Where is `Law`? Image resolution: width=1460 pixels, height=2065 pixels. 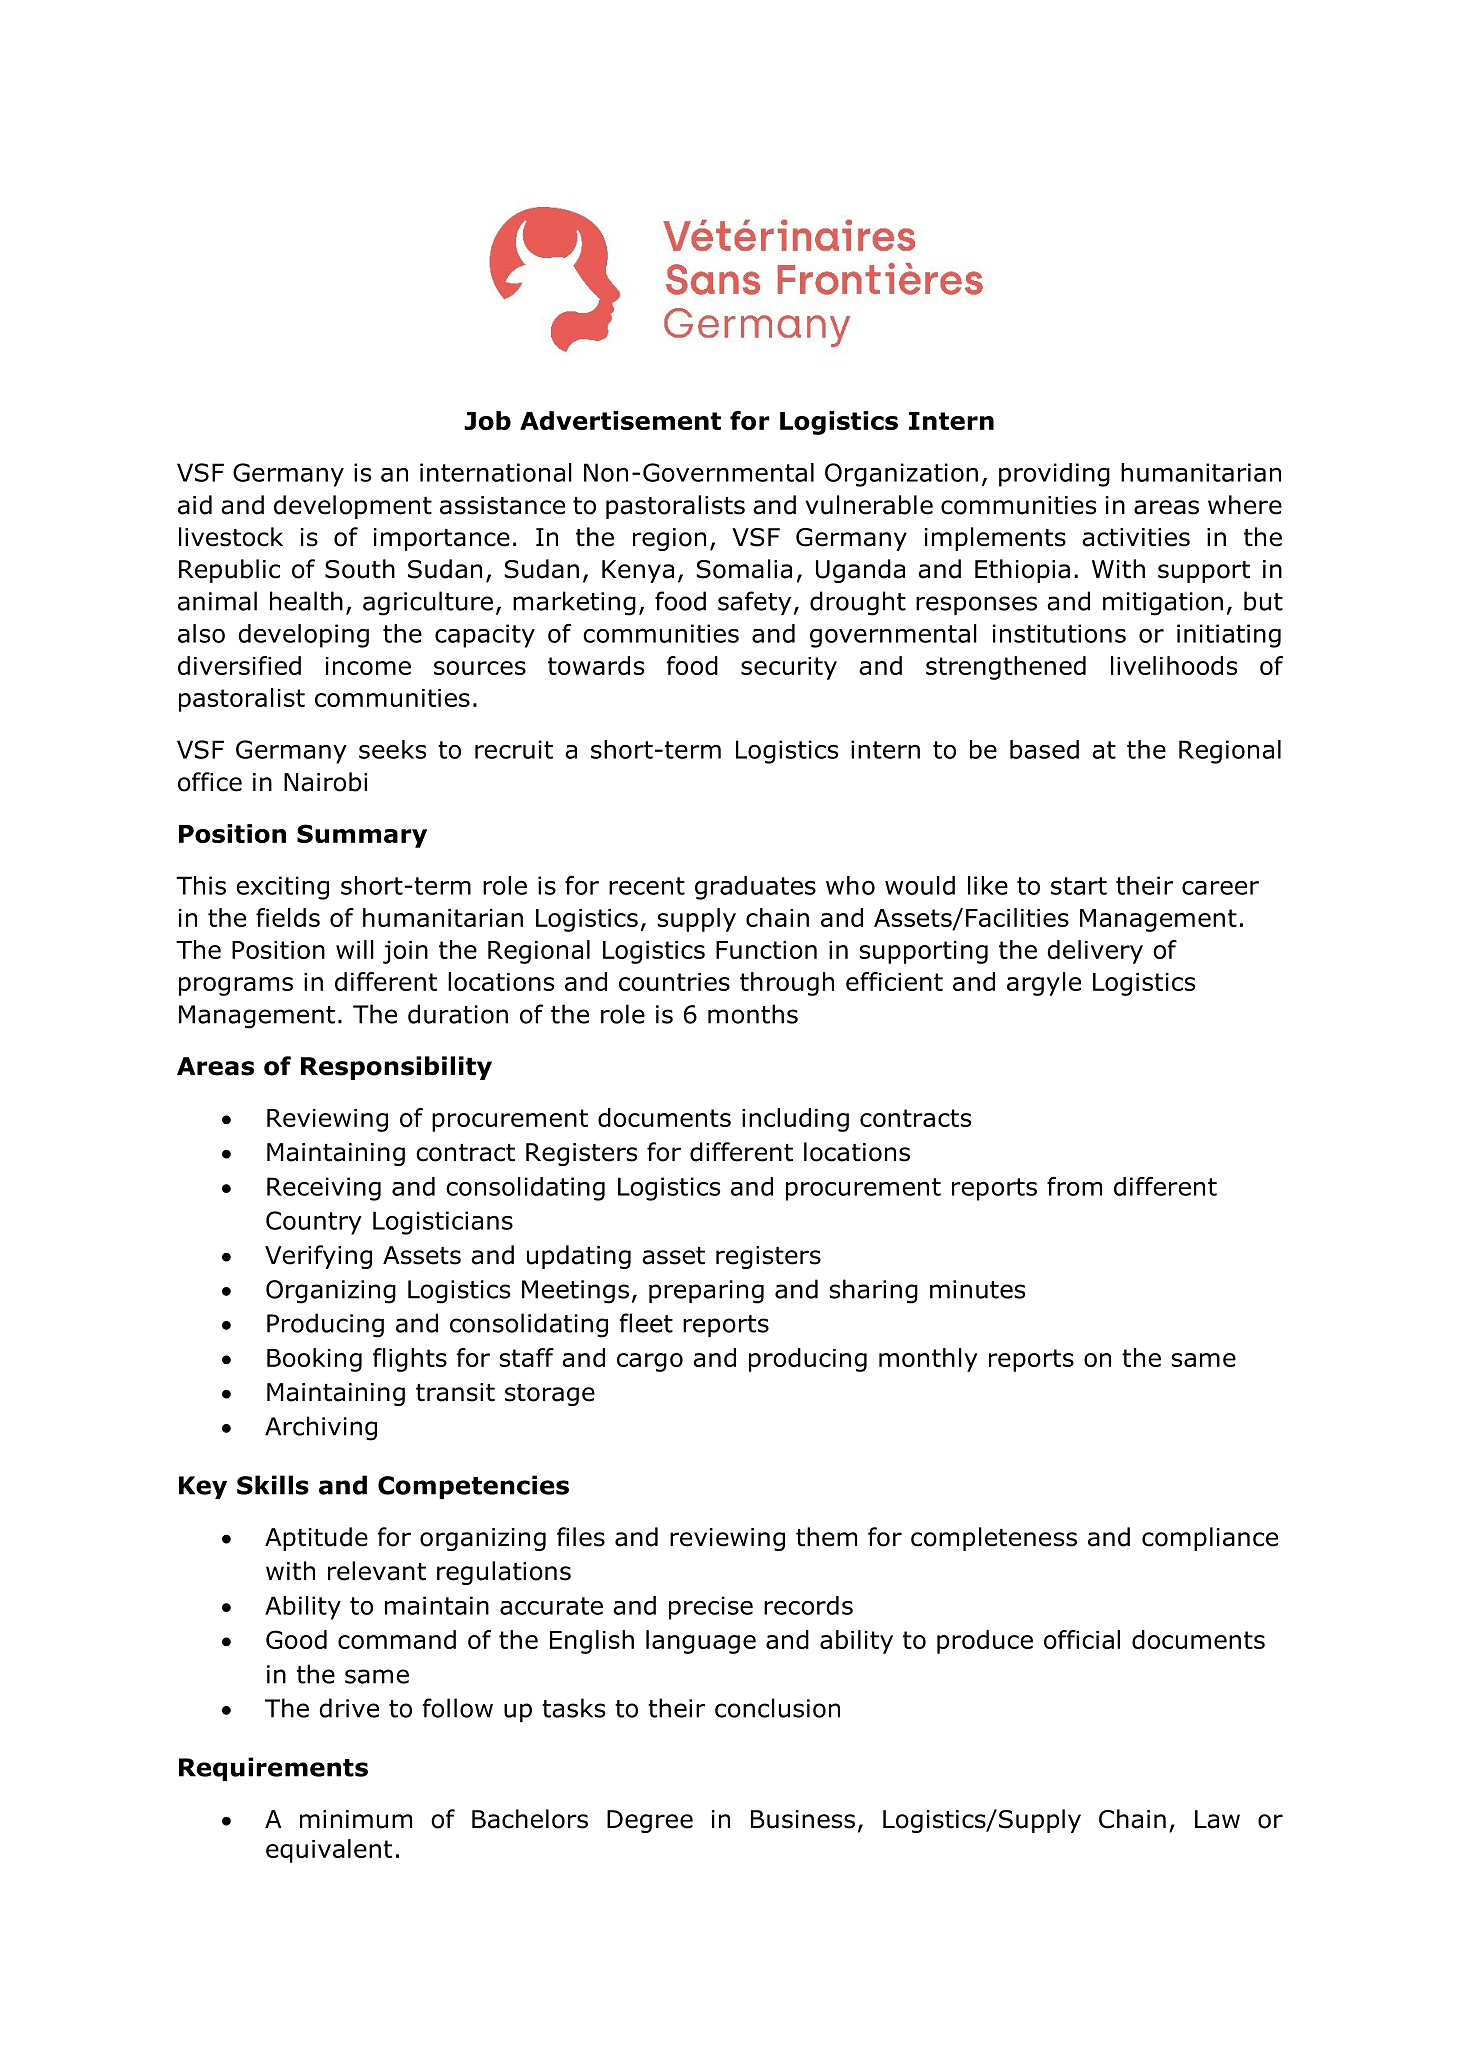 Law is located at coordinates (1217, 1819).
